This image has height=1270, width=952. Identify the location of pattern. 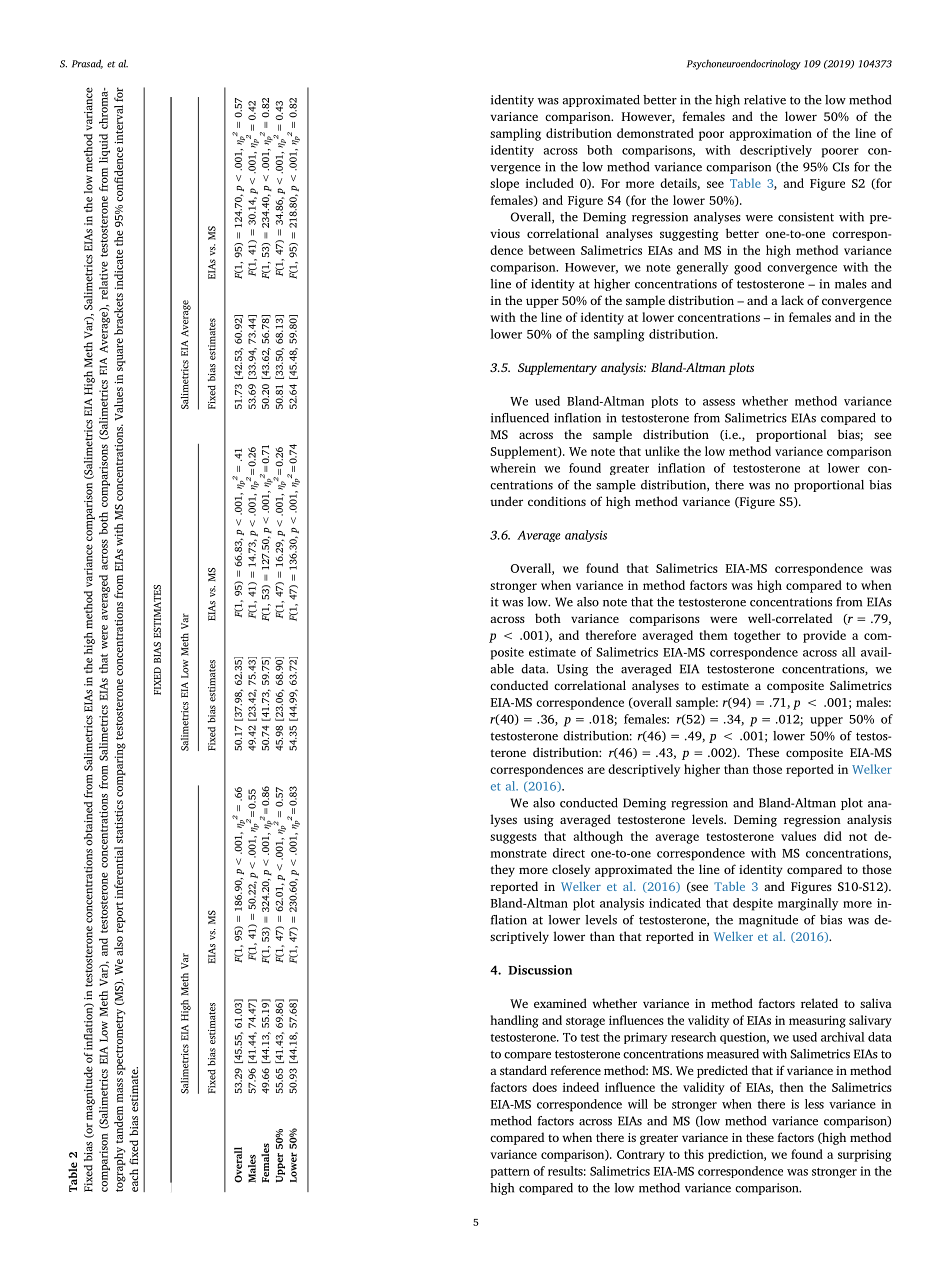
(510, 1173).
